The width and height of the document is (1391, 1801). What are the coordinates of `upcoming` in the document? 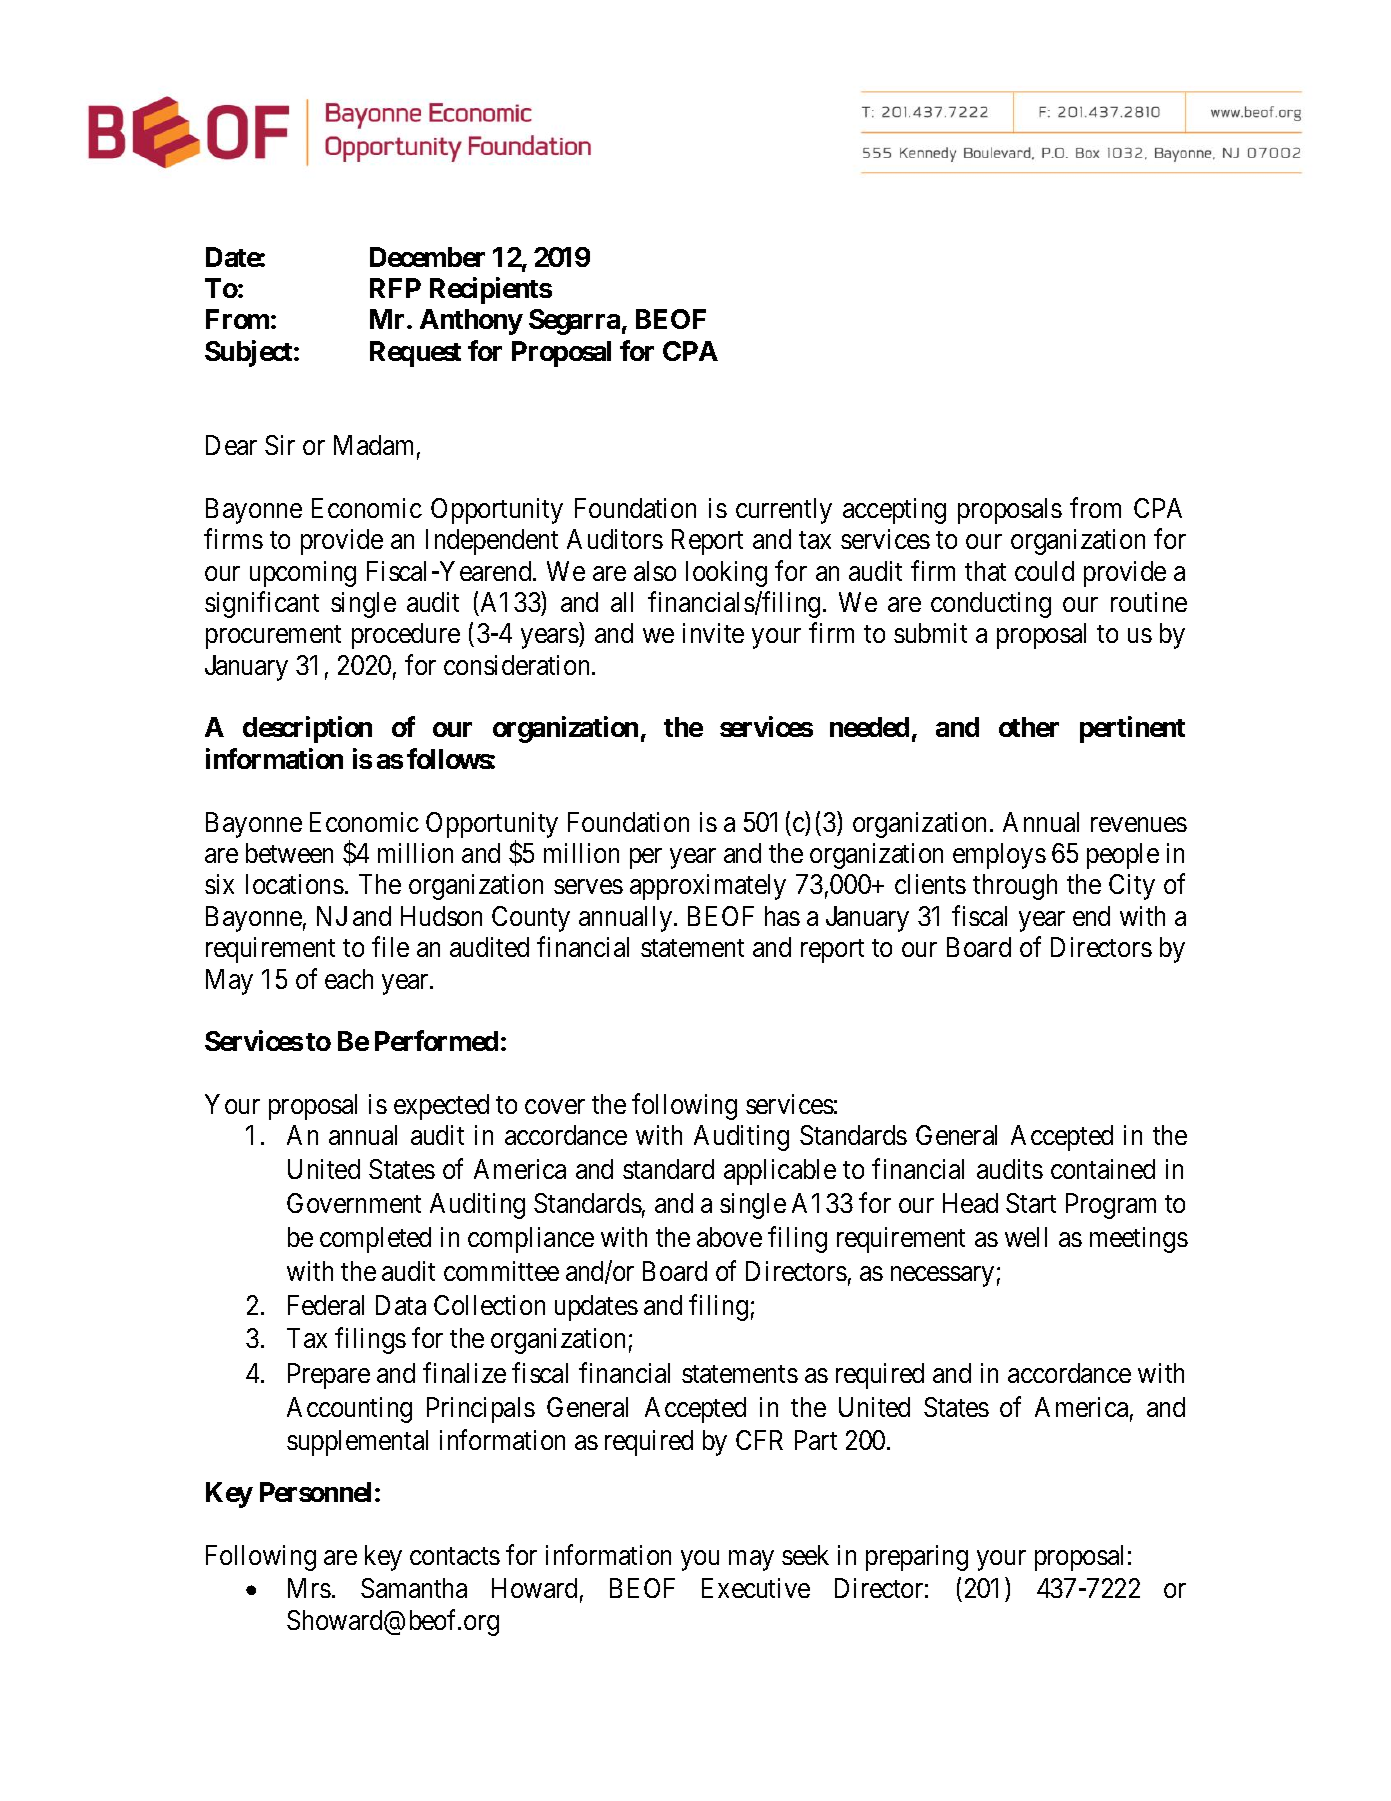 It's located at (303, 574).
